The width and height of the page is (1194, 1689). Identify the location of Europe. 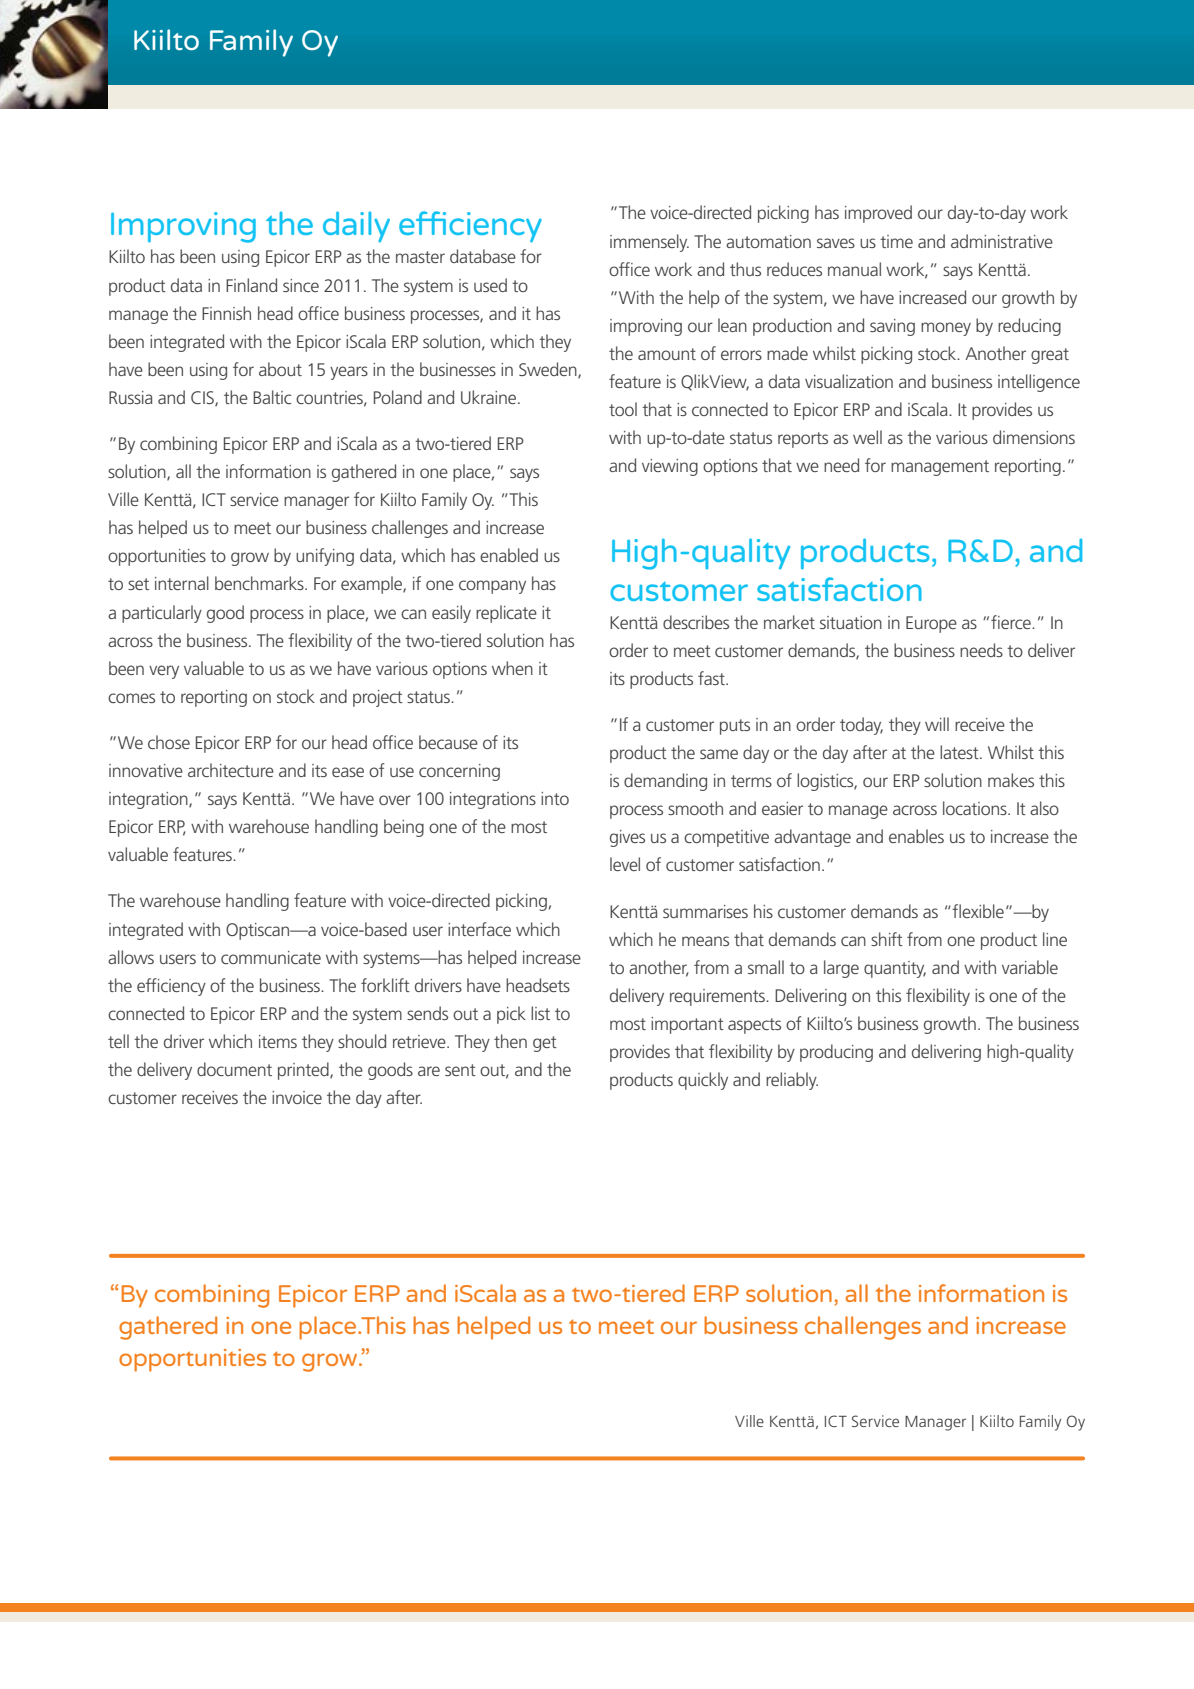
(931, 624).
